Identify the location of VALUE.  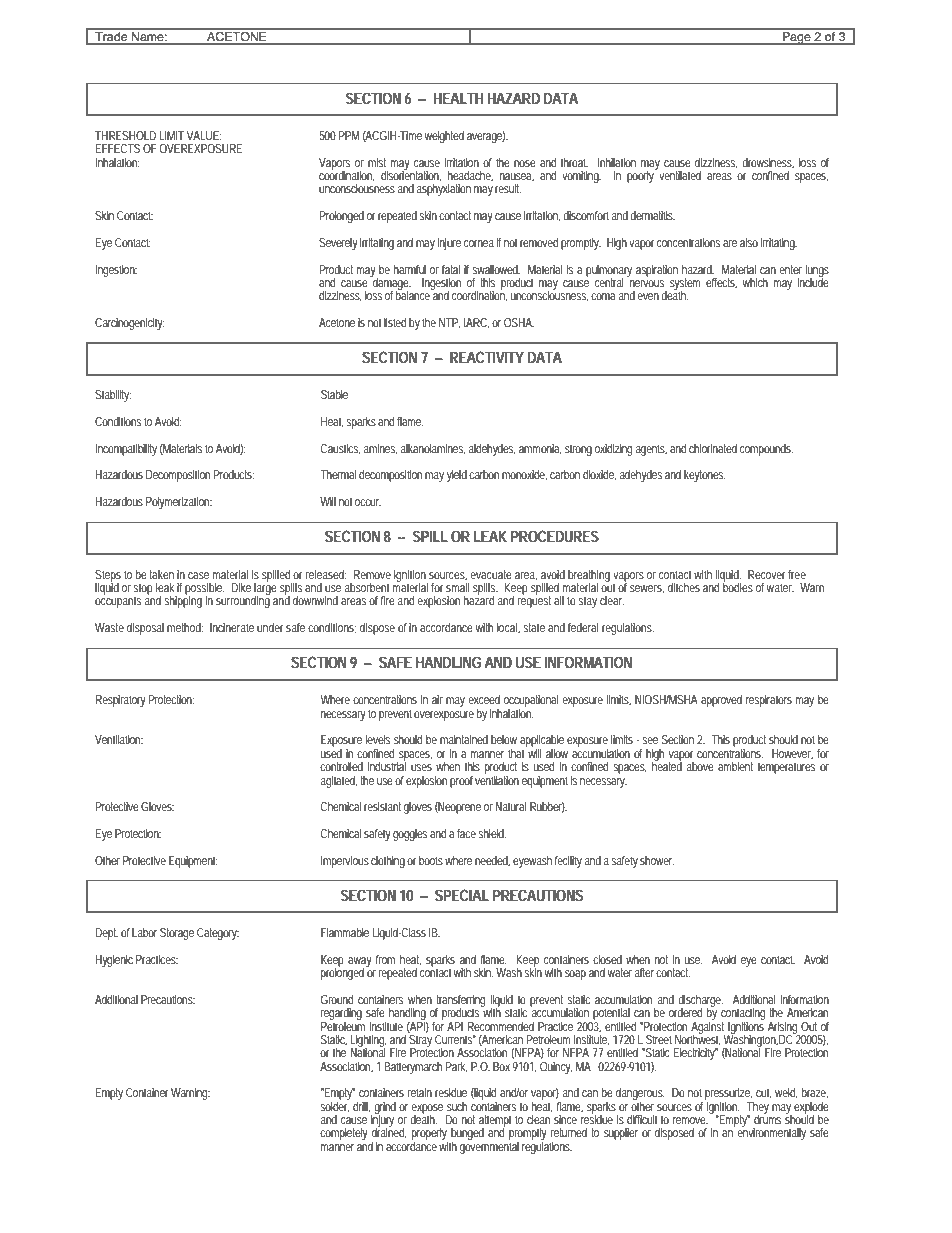
(203, 135).
